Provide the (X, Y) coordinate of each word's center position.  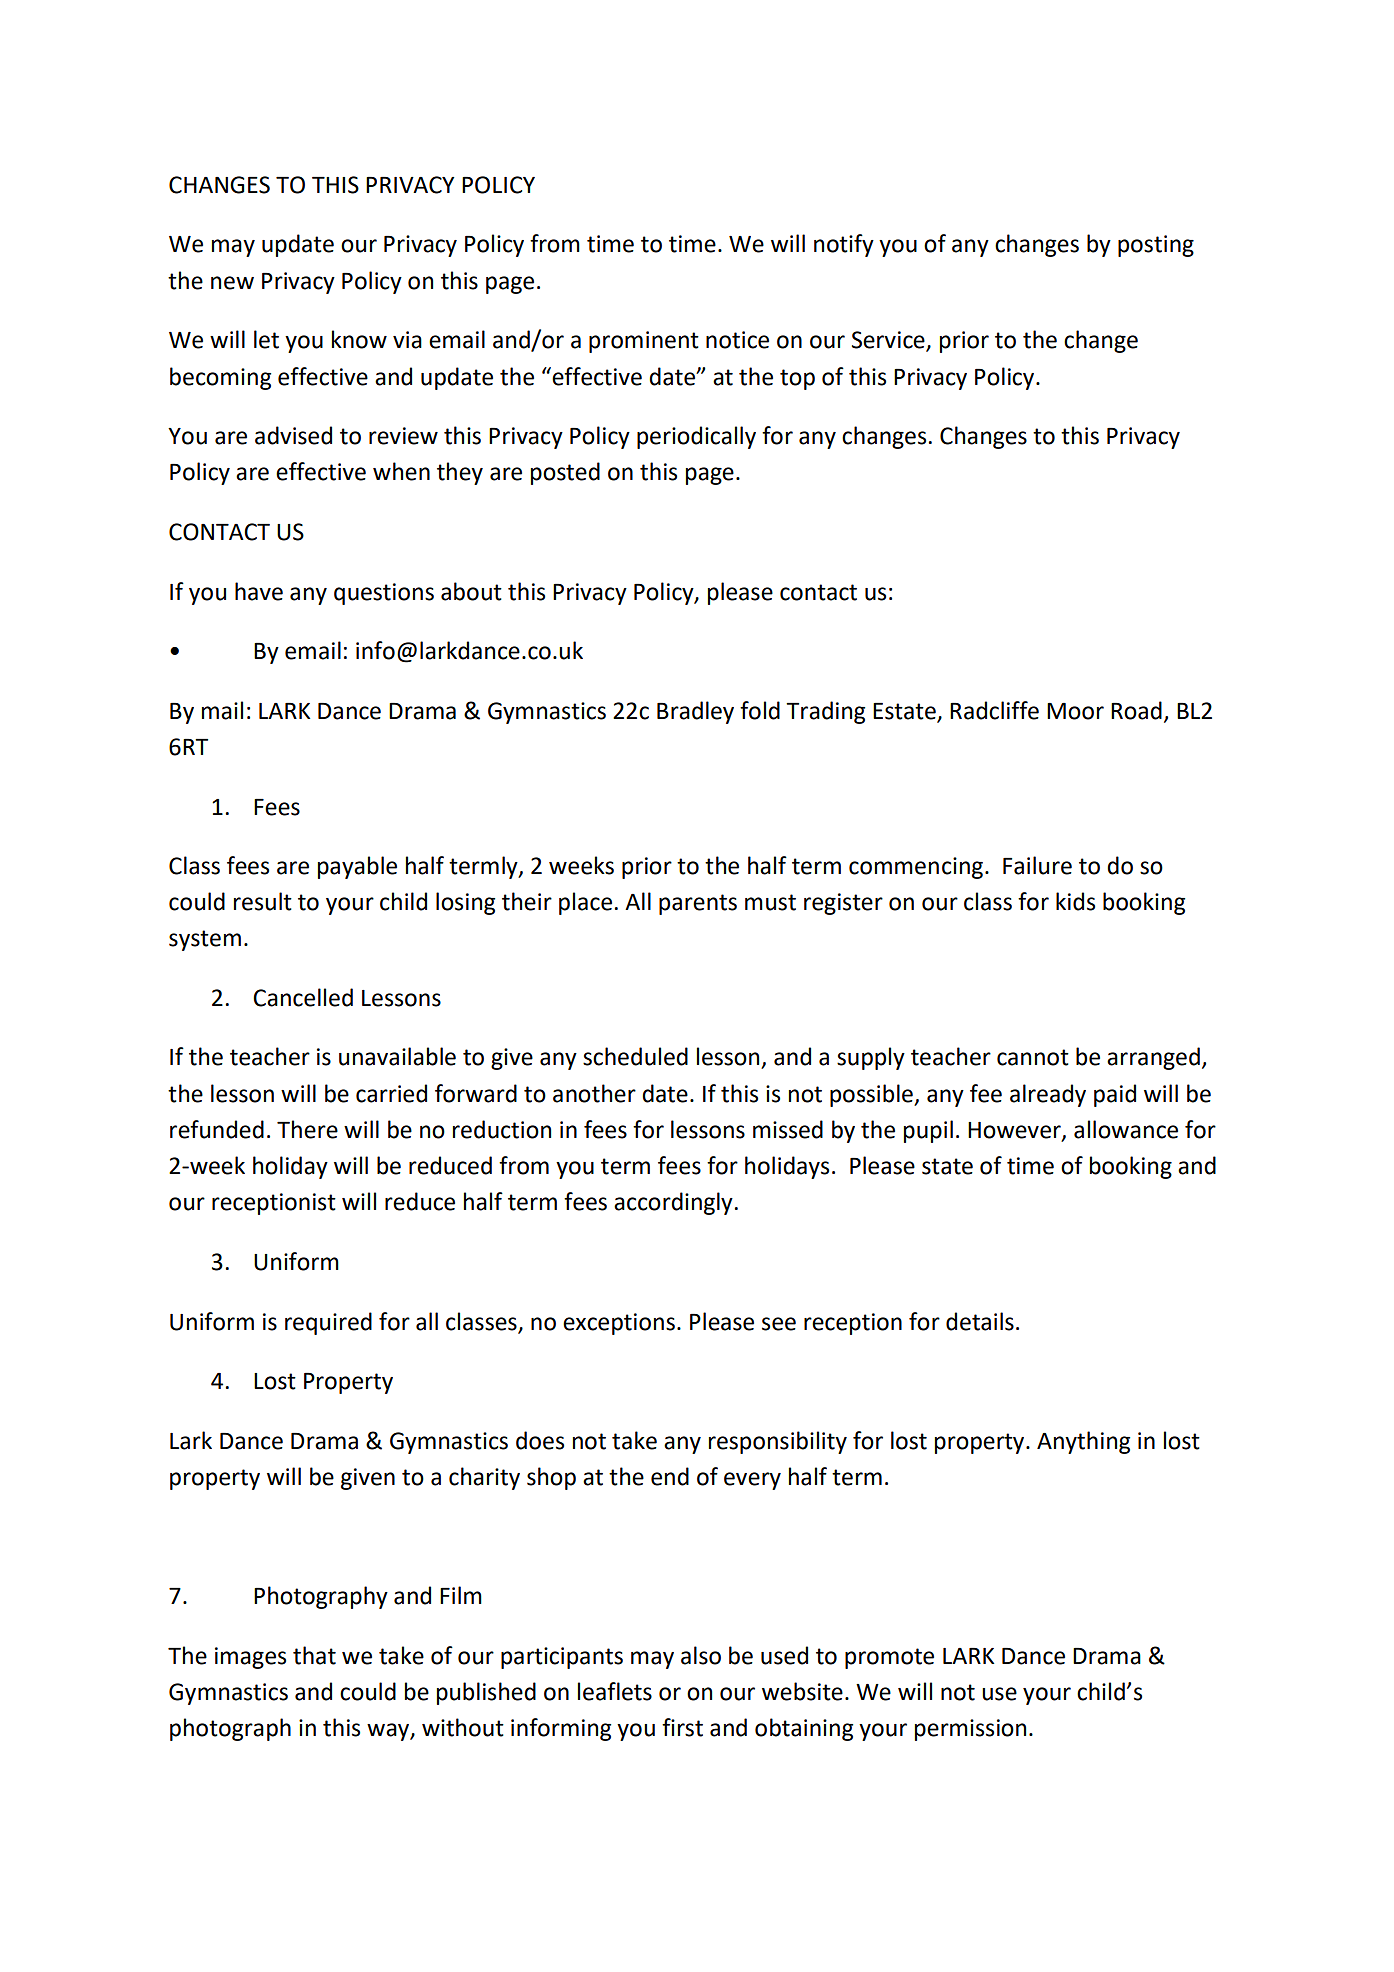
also (701, 1655)
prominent (644, 342)
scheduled (635, 1056)
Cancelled (303, 997)
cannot (1033, 1057)
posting (1156, 246)
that (314, 1655)
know (359, 339)
